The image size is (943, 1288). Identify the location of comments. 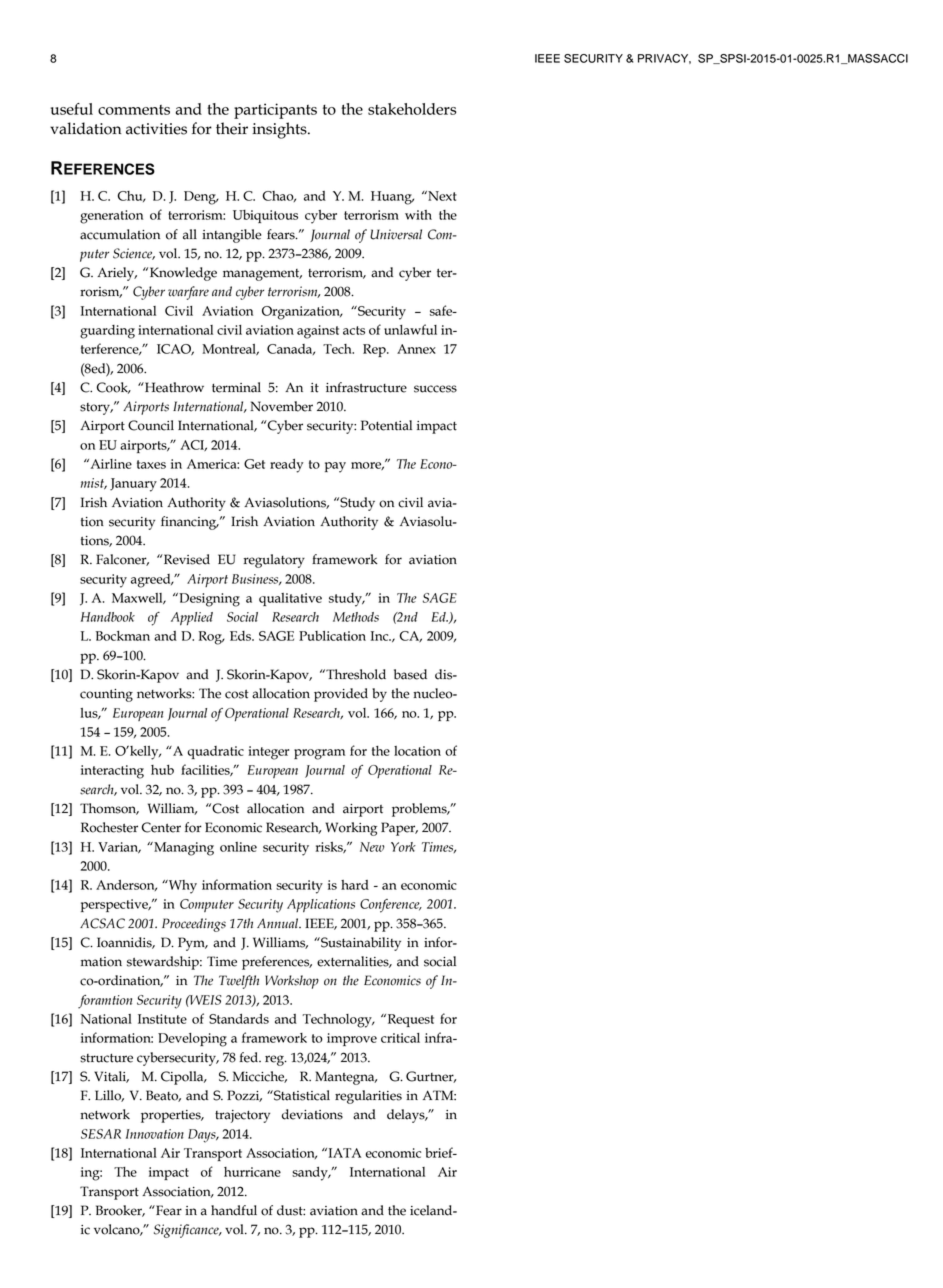
(134, 110).
